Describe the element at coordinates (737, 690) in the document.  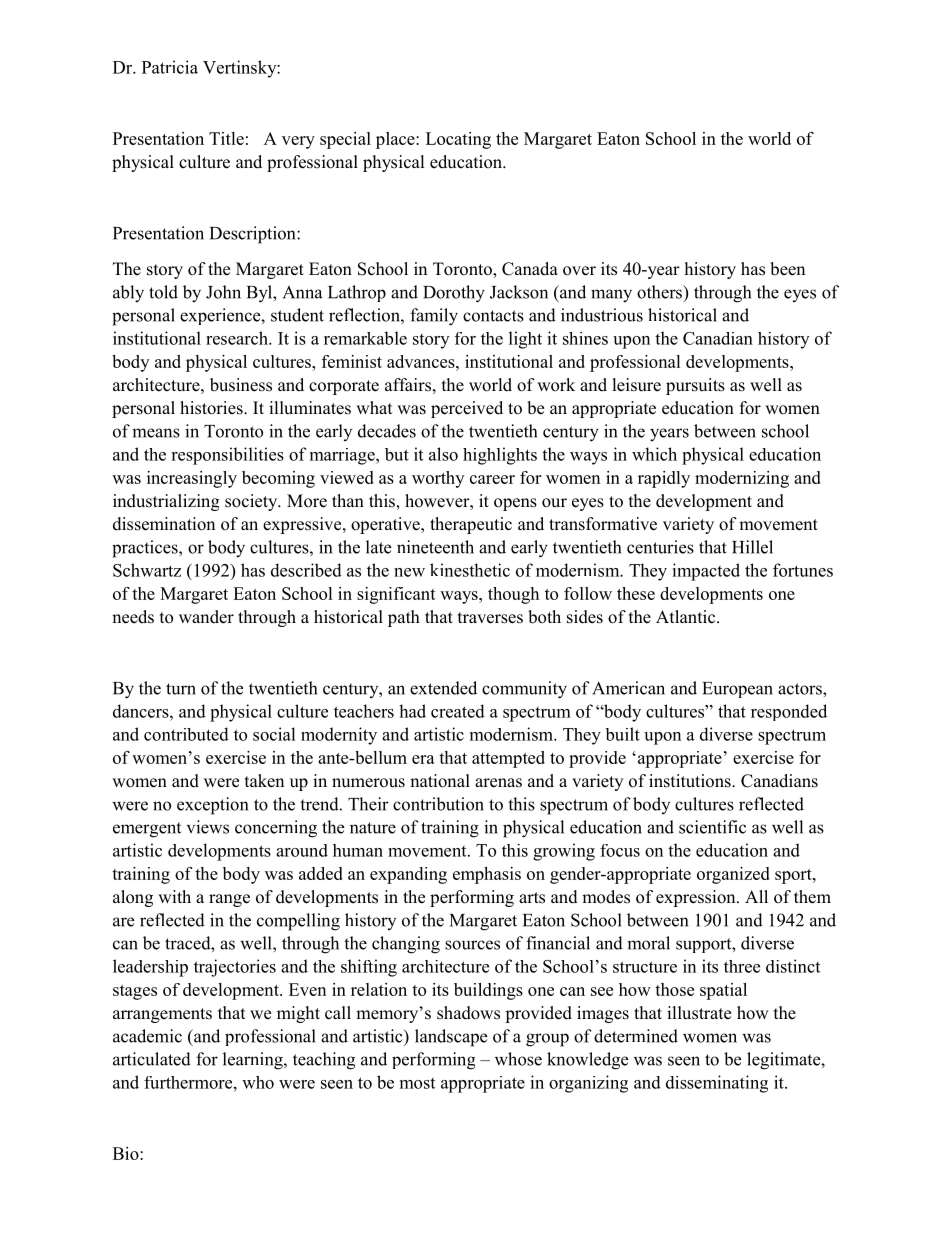
I see `European` at that location.
